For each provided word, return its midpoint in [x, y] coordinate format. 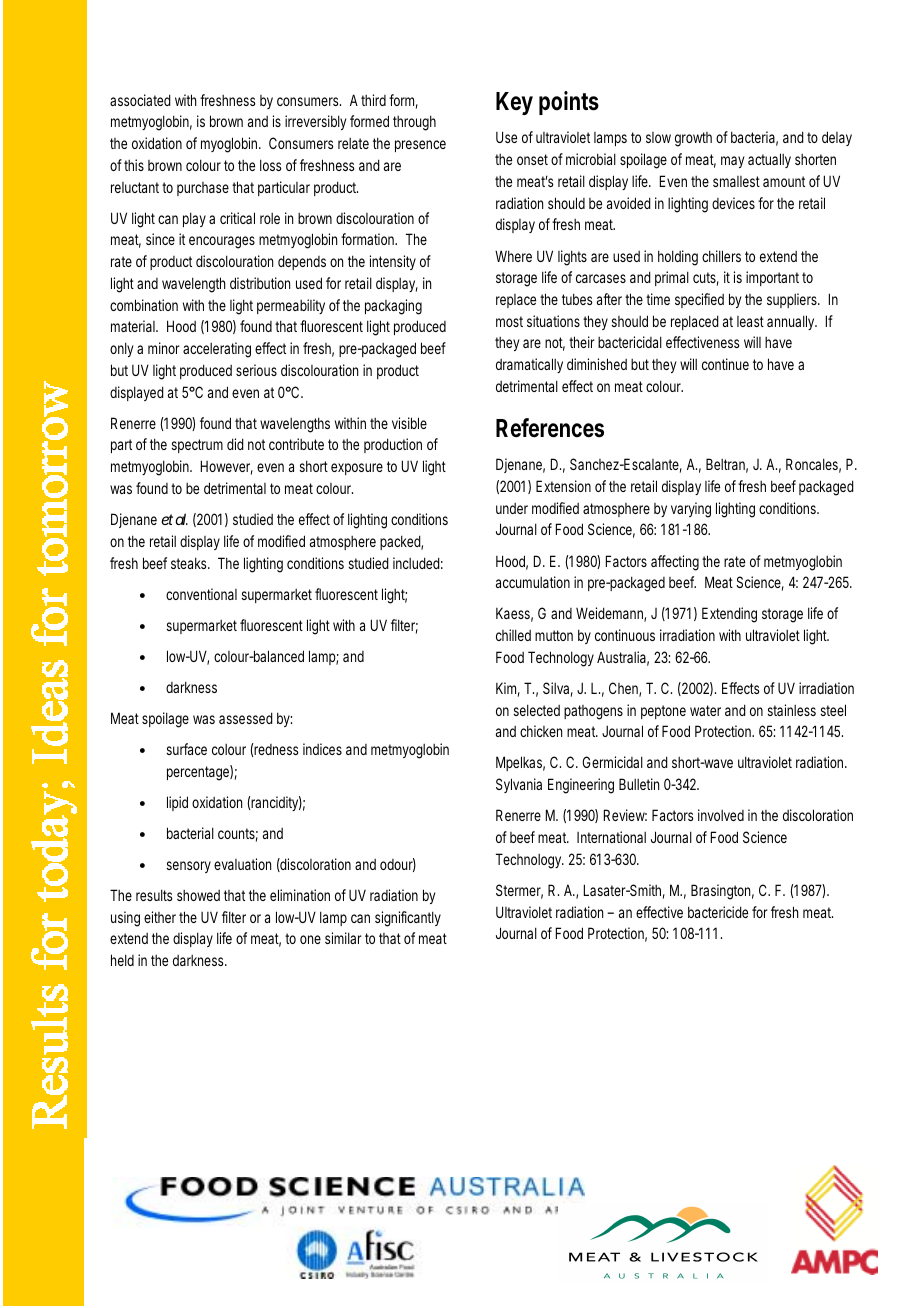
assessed [246, 718]
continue [725, 364]
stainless [791, 710]
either [162, 917]
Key [514, 103]
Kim [508, 689]
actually [769, 160]
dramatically [529, 365]
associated [140, 100]
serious [256, 370]
